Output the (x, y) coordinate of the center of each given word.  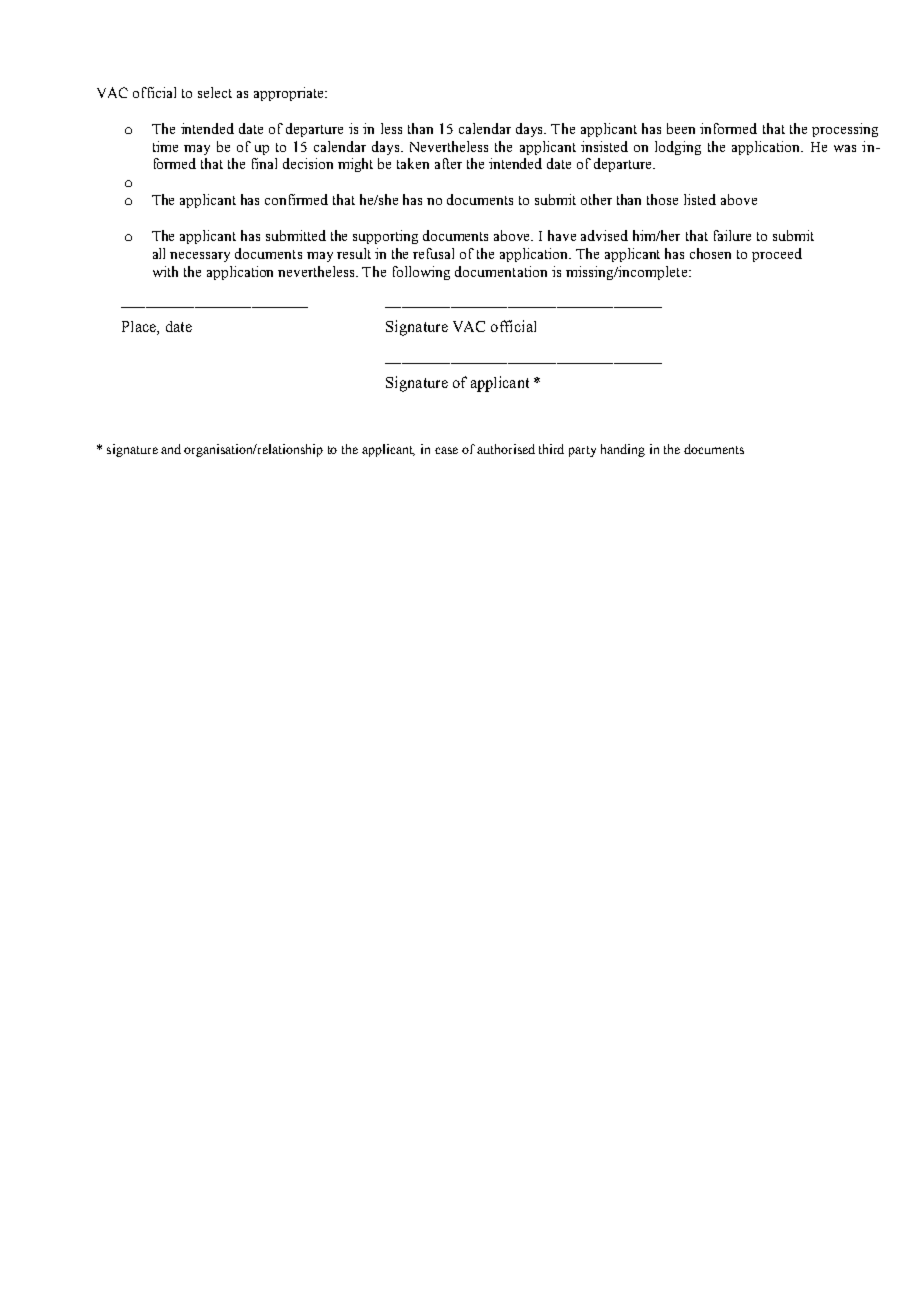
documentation (501, 271)
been (681, 128)
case (446, 450)
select (215, 92)
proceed (777, 255)
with (165, 271)
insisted (604, 146)
